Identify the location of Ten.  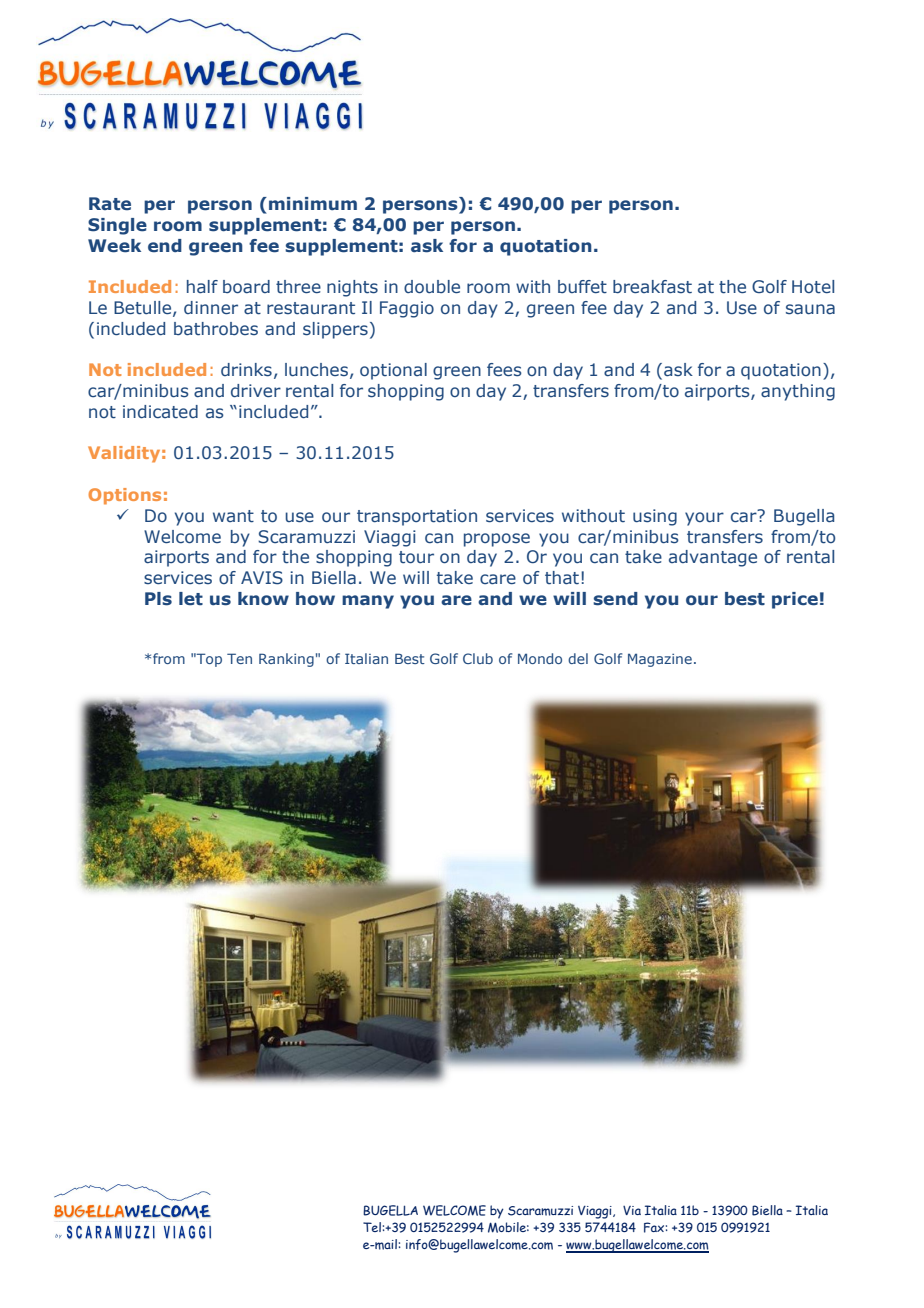
(239, 658).
